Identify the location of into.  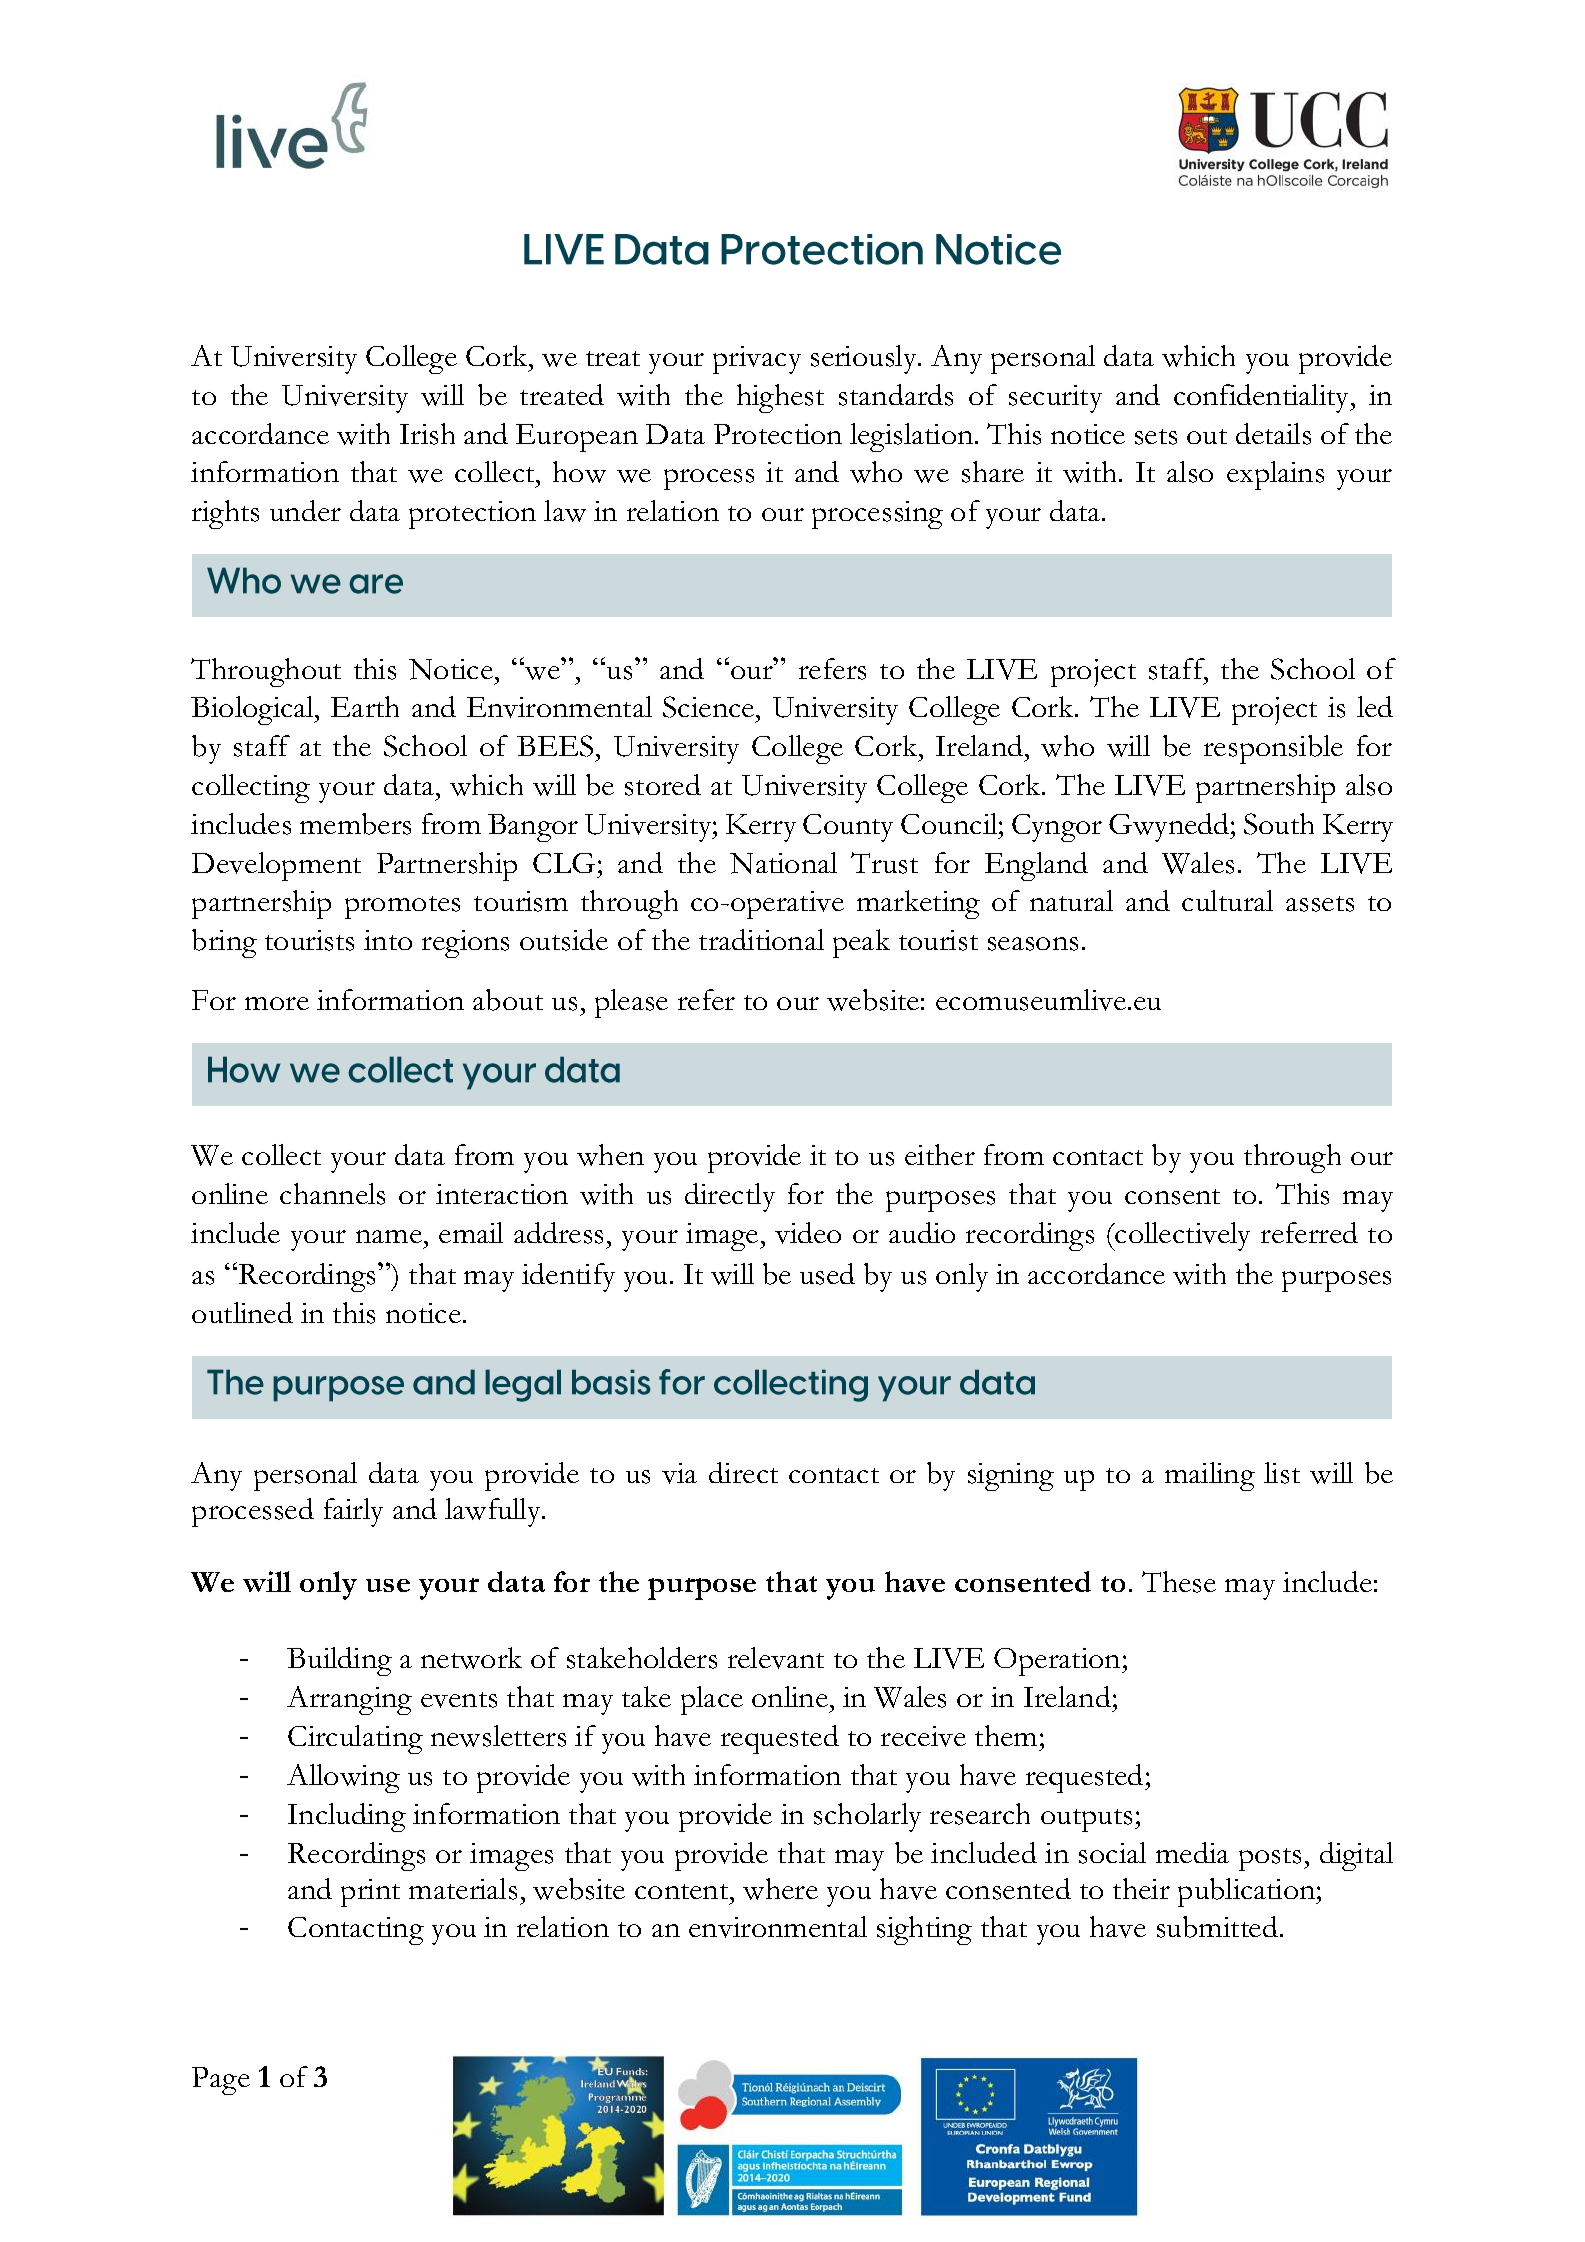
(388, 940).
